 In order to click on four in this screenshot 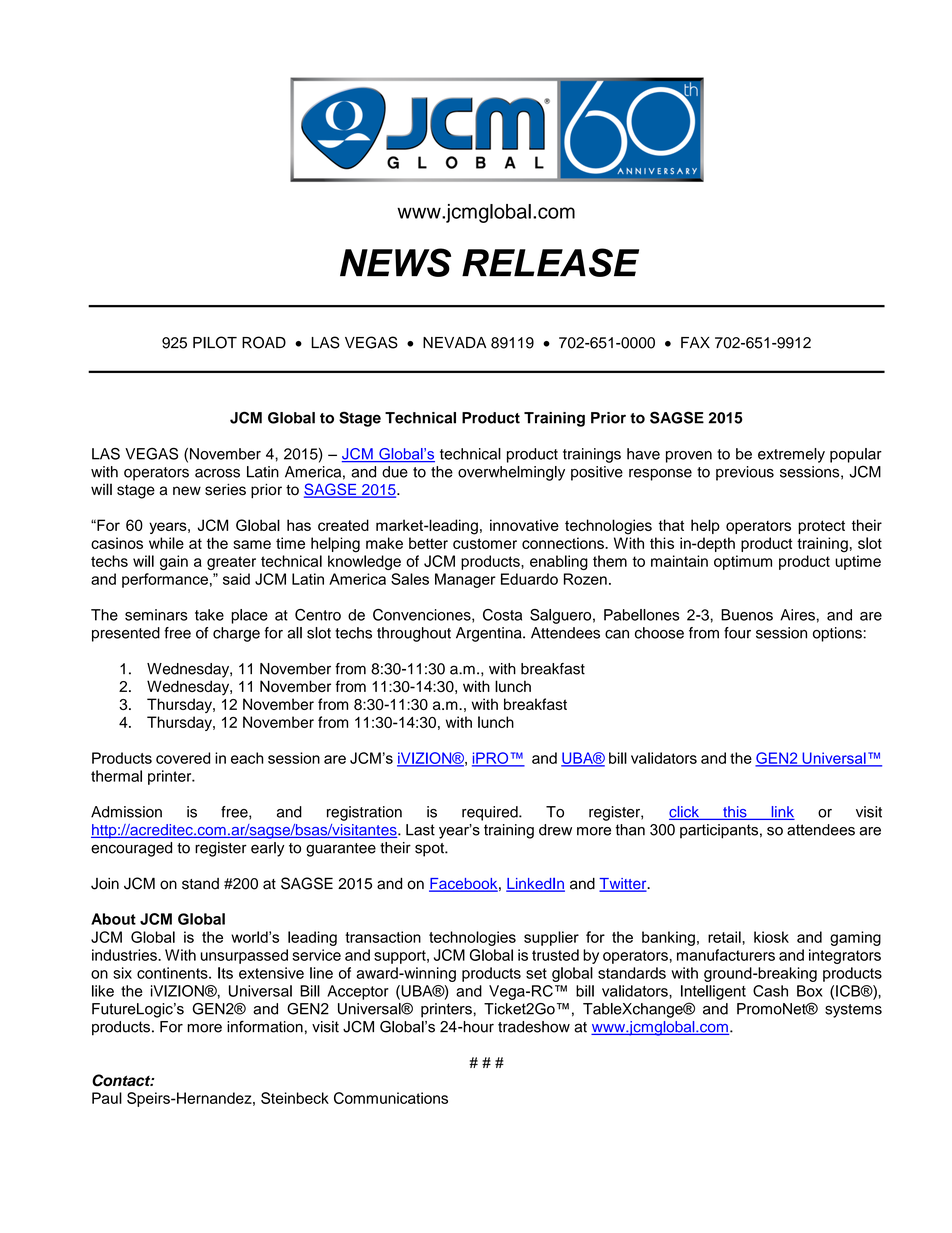, I will do `click(737, 633)`.
